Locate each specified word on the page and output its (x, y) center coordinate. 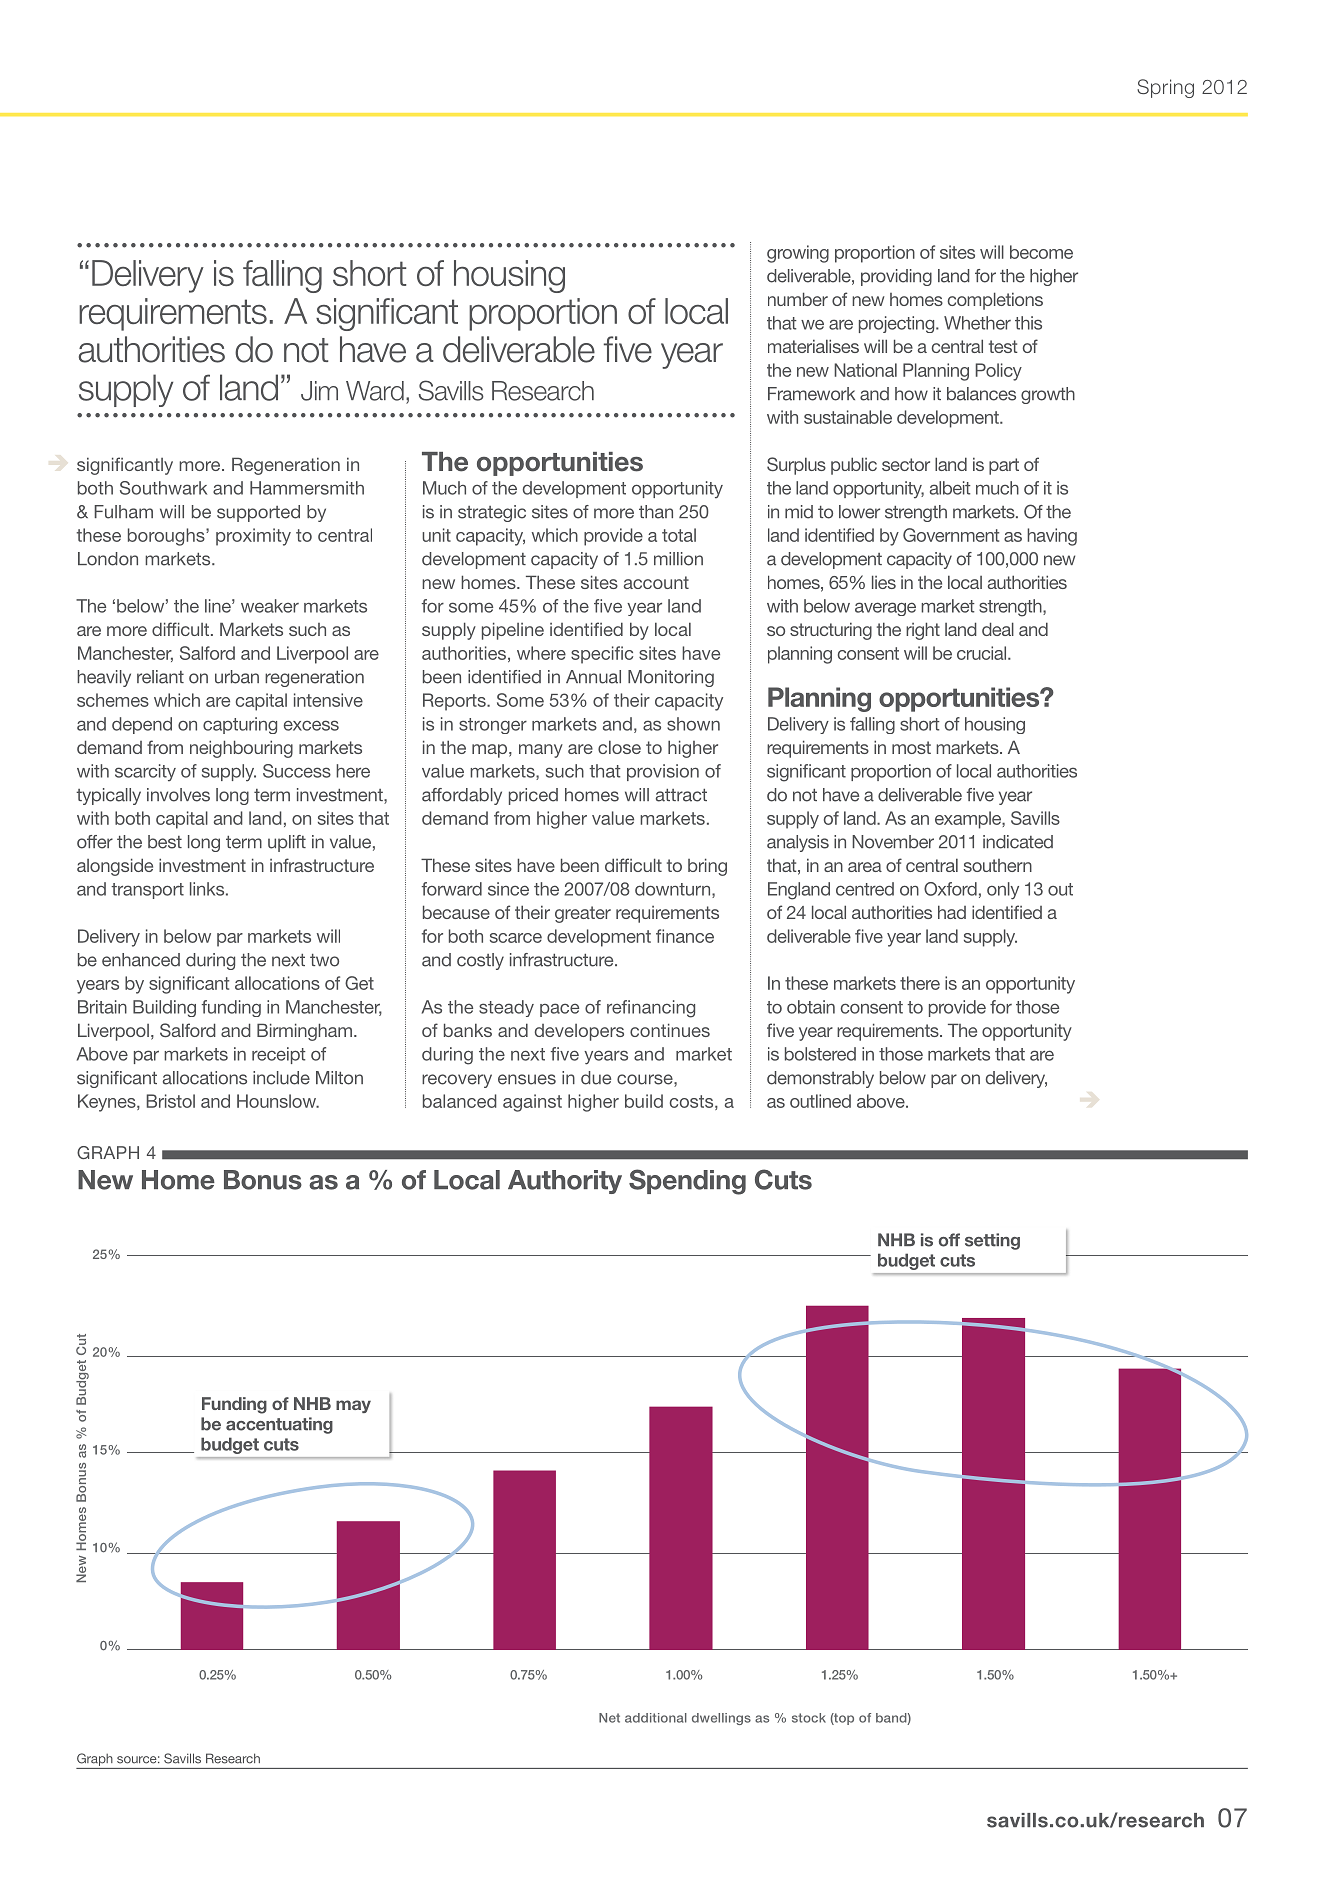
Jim (319, 391)
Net (609, 1718)
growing (798, 254)
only (1003, 891)
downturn (674, 890)
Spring (1165, 88)
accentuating (279, 1425)
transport (147, 891)
